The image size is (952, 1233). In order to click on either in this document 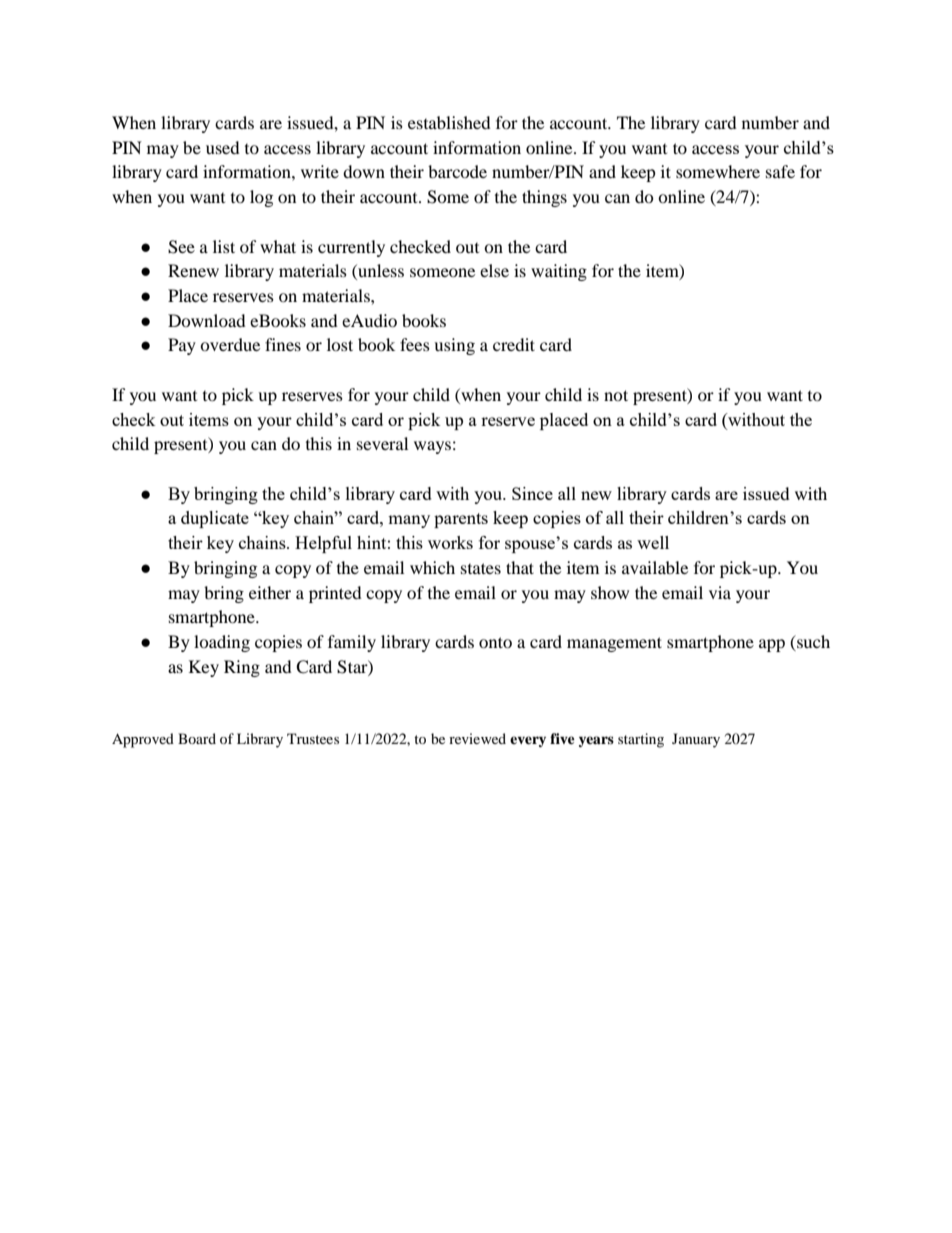, I will do `click(270, 592)`.
